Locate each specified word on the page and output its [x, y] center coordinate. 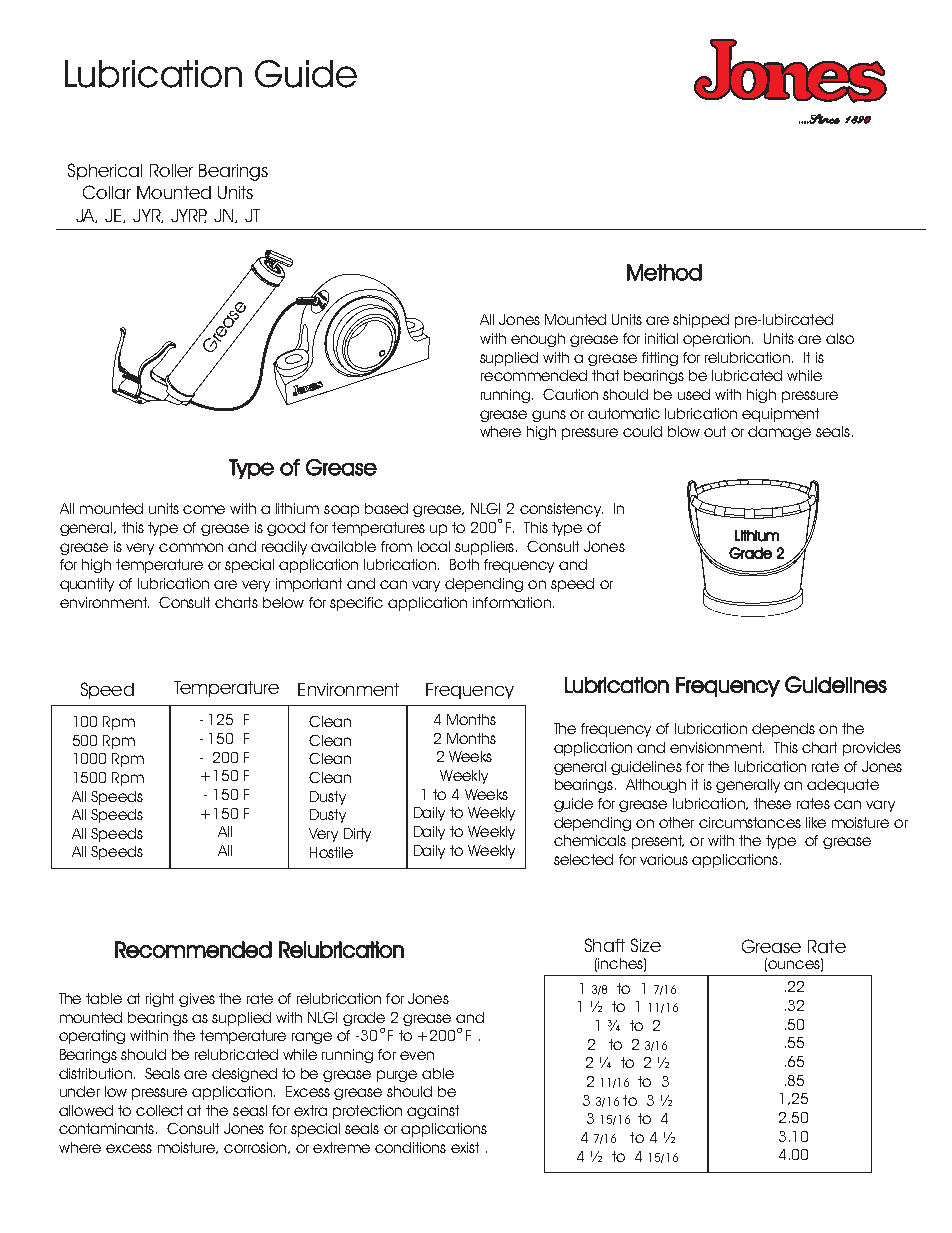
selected [583, 859]
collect [159, 1110]
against [433, 1112]
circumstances [750, 822]
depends [783, 730]
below [283, 602]
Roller [171, 170]
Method [664, 272]
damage [779, 433]
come [204, 509]
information [512, 602]
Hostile [331, 852]
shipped [701, 321]
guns [549, 416]
